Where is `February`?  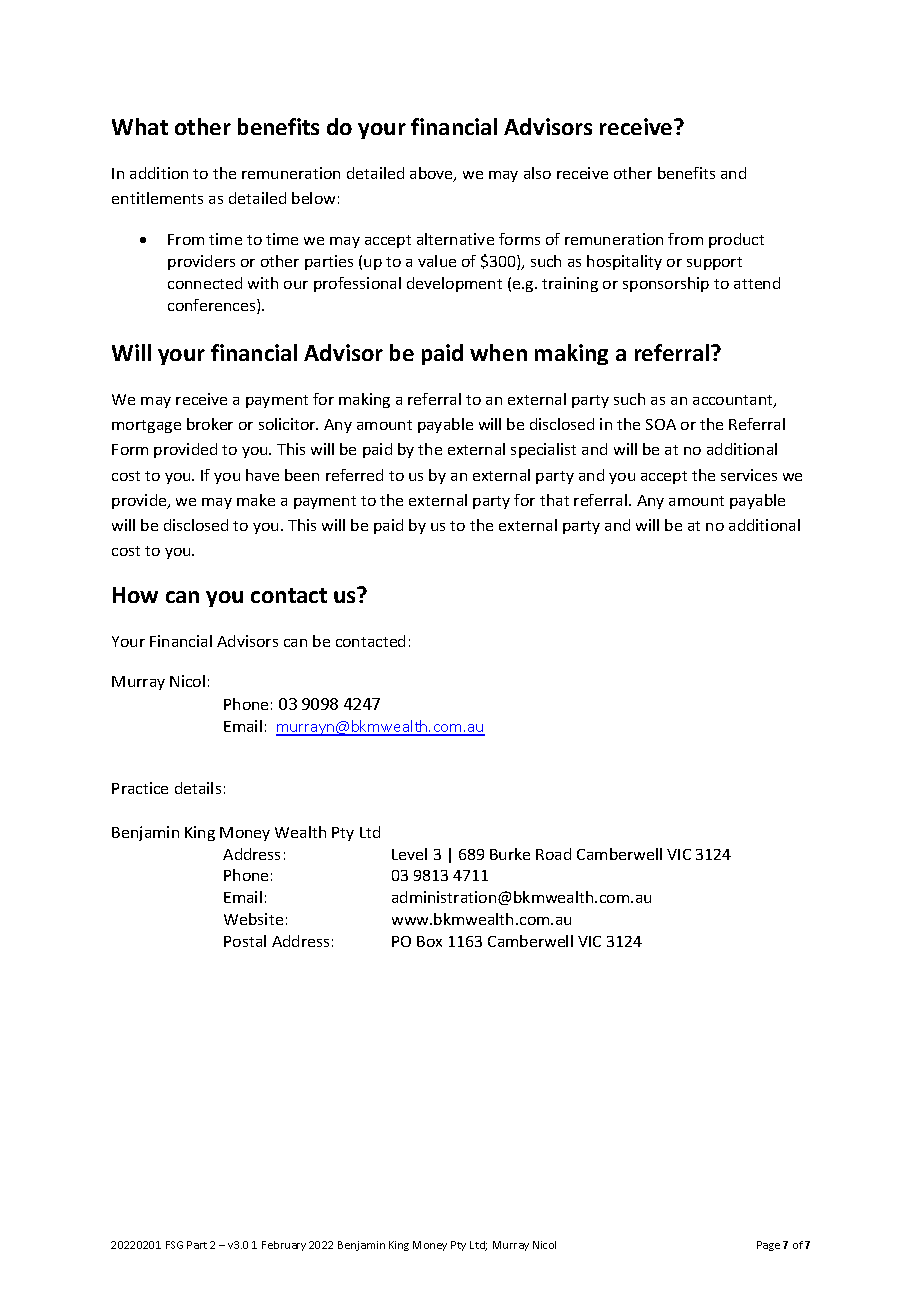 February is located at coordinates (284, 1246).
